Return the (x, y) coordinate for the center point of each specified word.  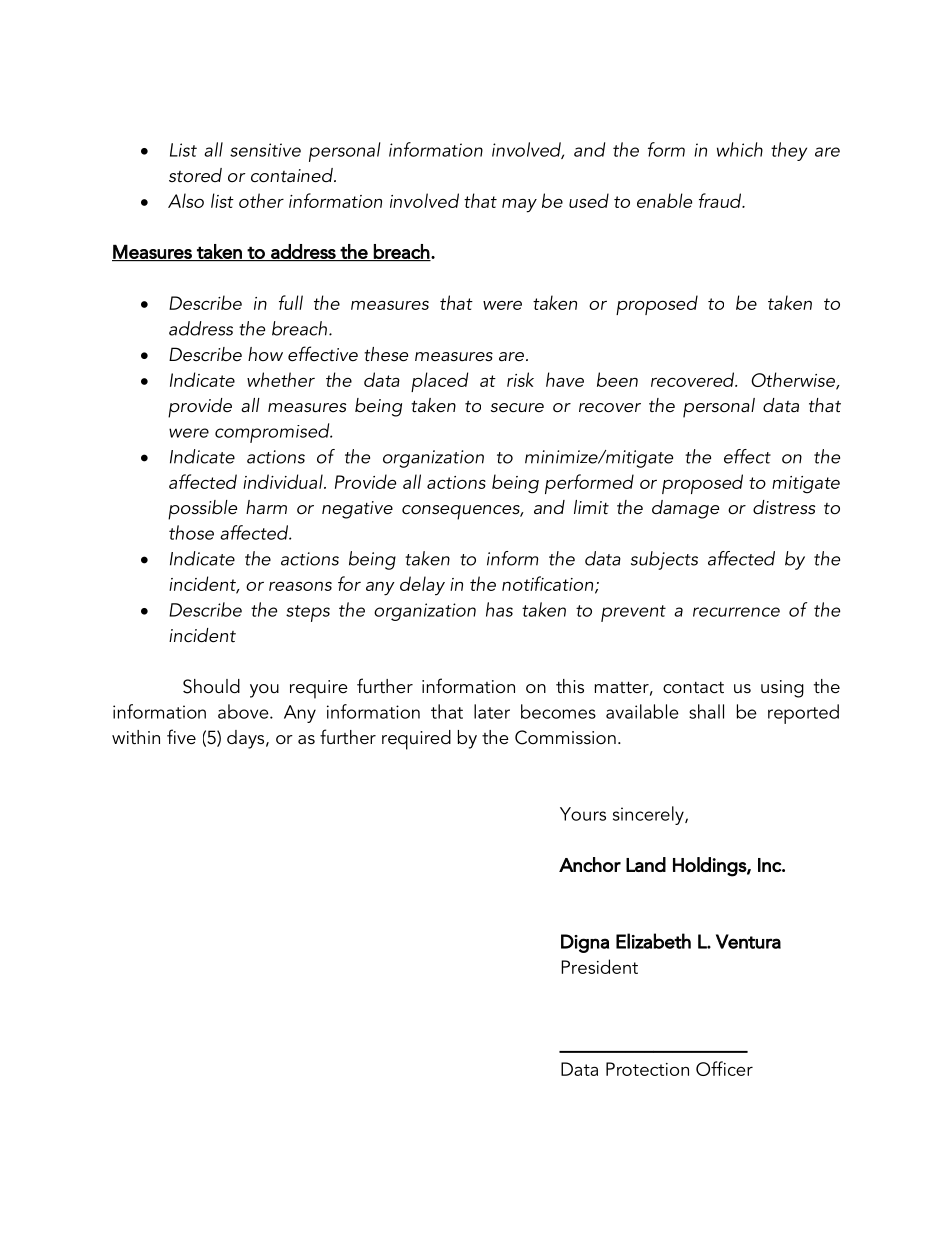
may (519, 206)
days (247, 739)
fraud (721, 200)
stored (195, 175)
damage (685, 509)
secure (517, 408)
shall (706, 711)
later (492, 711)
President (599, 966)
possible (202, 510)
